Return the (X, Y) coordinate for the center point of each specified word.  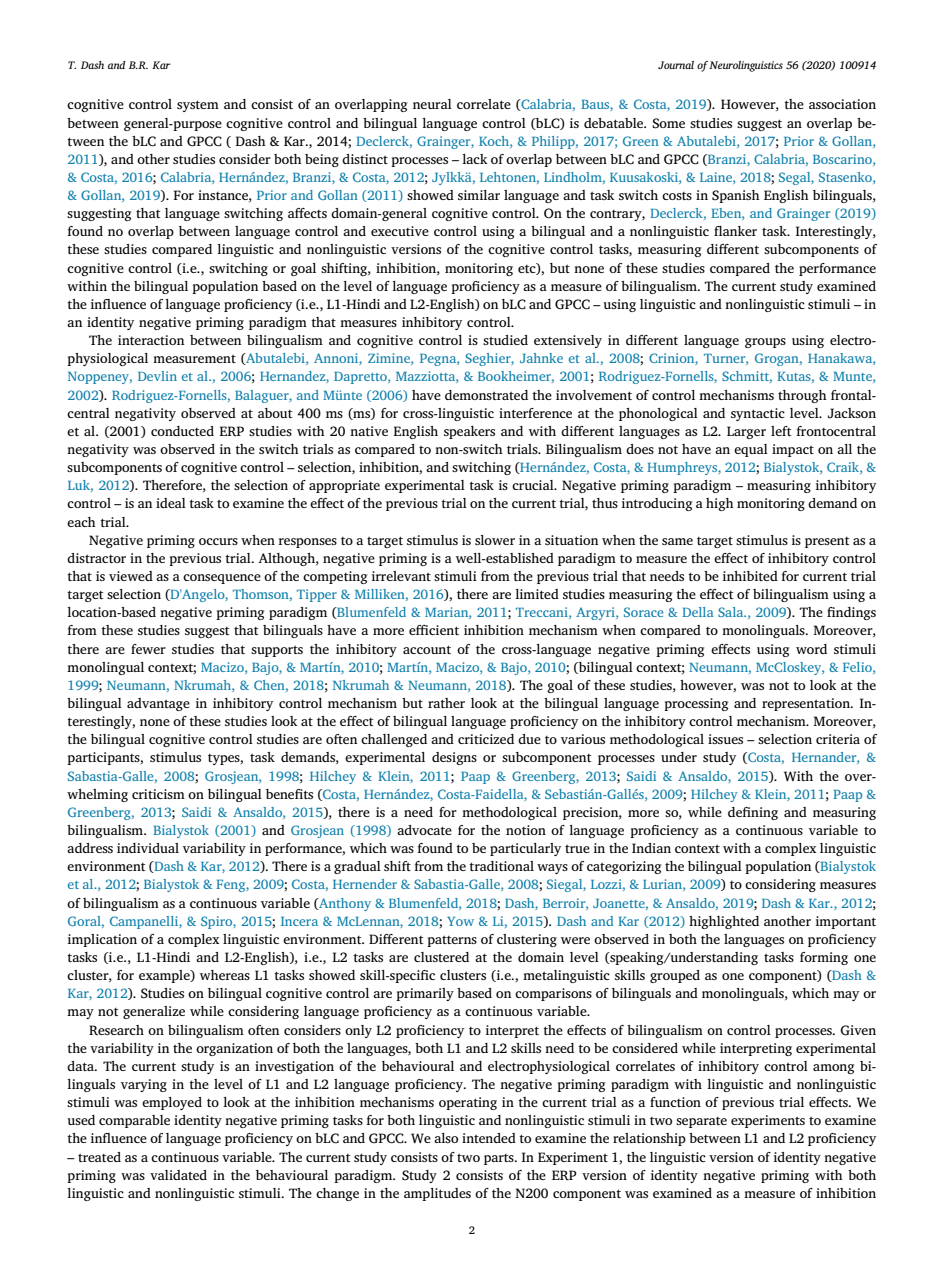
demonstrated (486, 395)
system (198, 106)
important (846, 922)
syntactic (758, 414)
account (427, 649)
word (811, 649)
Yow (460, 921)
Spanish (736, 196)
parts (500, 1159)
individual (148, 848)
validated (178, 1175)
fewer (148, 649)
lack (474, 159)
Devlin (157, 376)
